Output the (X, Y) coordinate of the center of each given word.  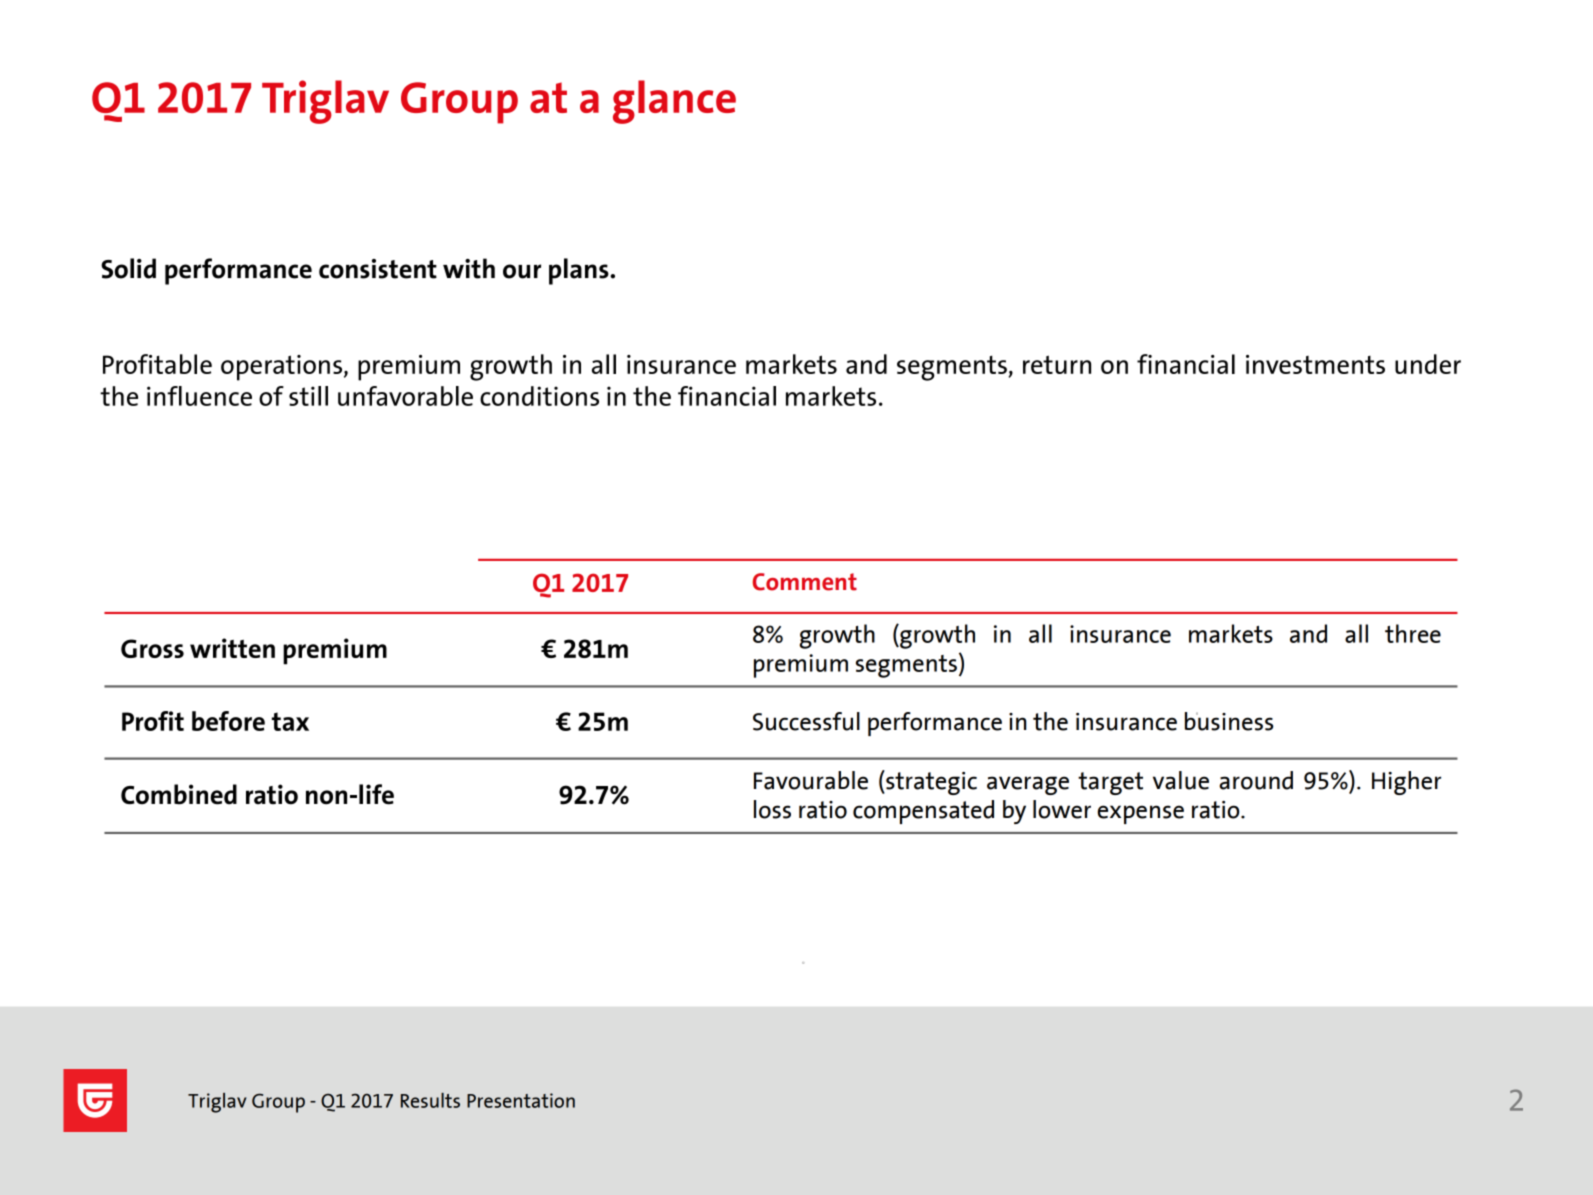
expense (1141, 814)
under (1428, 364)
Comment (804, 582)
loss (772, 809)
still (308, 396)
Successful (806, 721)
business (1229, 721)
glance (674, 102)
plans (580, 271)
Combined (179, 794)
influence (199, 396)
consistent (378, 269)
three (1413, 633)
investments (1315, 364)
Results (430, 1100)
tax (290, 721)
